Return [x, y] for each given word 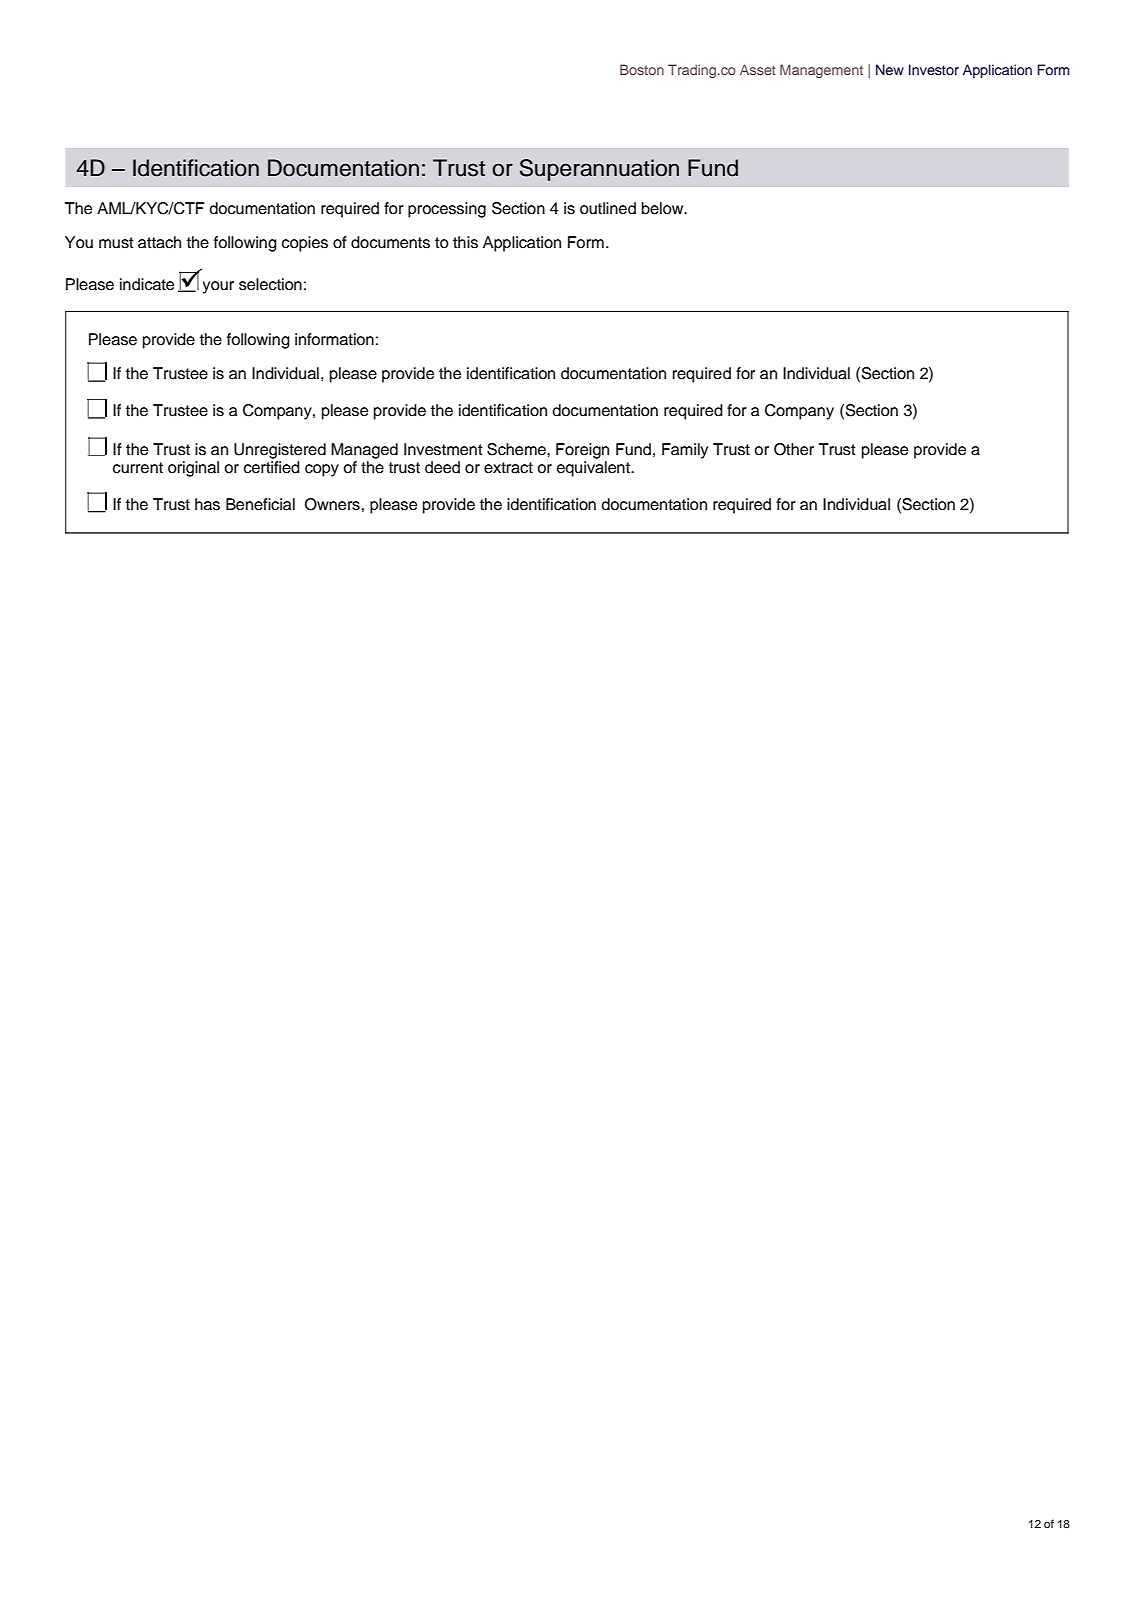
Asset [758, 69]
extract [508, 468]
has [207, 504]
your [218, 287]
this [465, 242]
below [664, 208]
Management [821, 71]
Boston [642, 69]
